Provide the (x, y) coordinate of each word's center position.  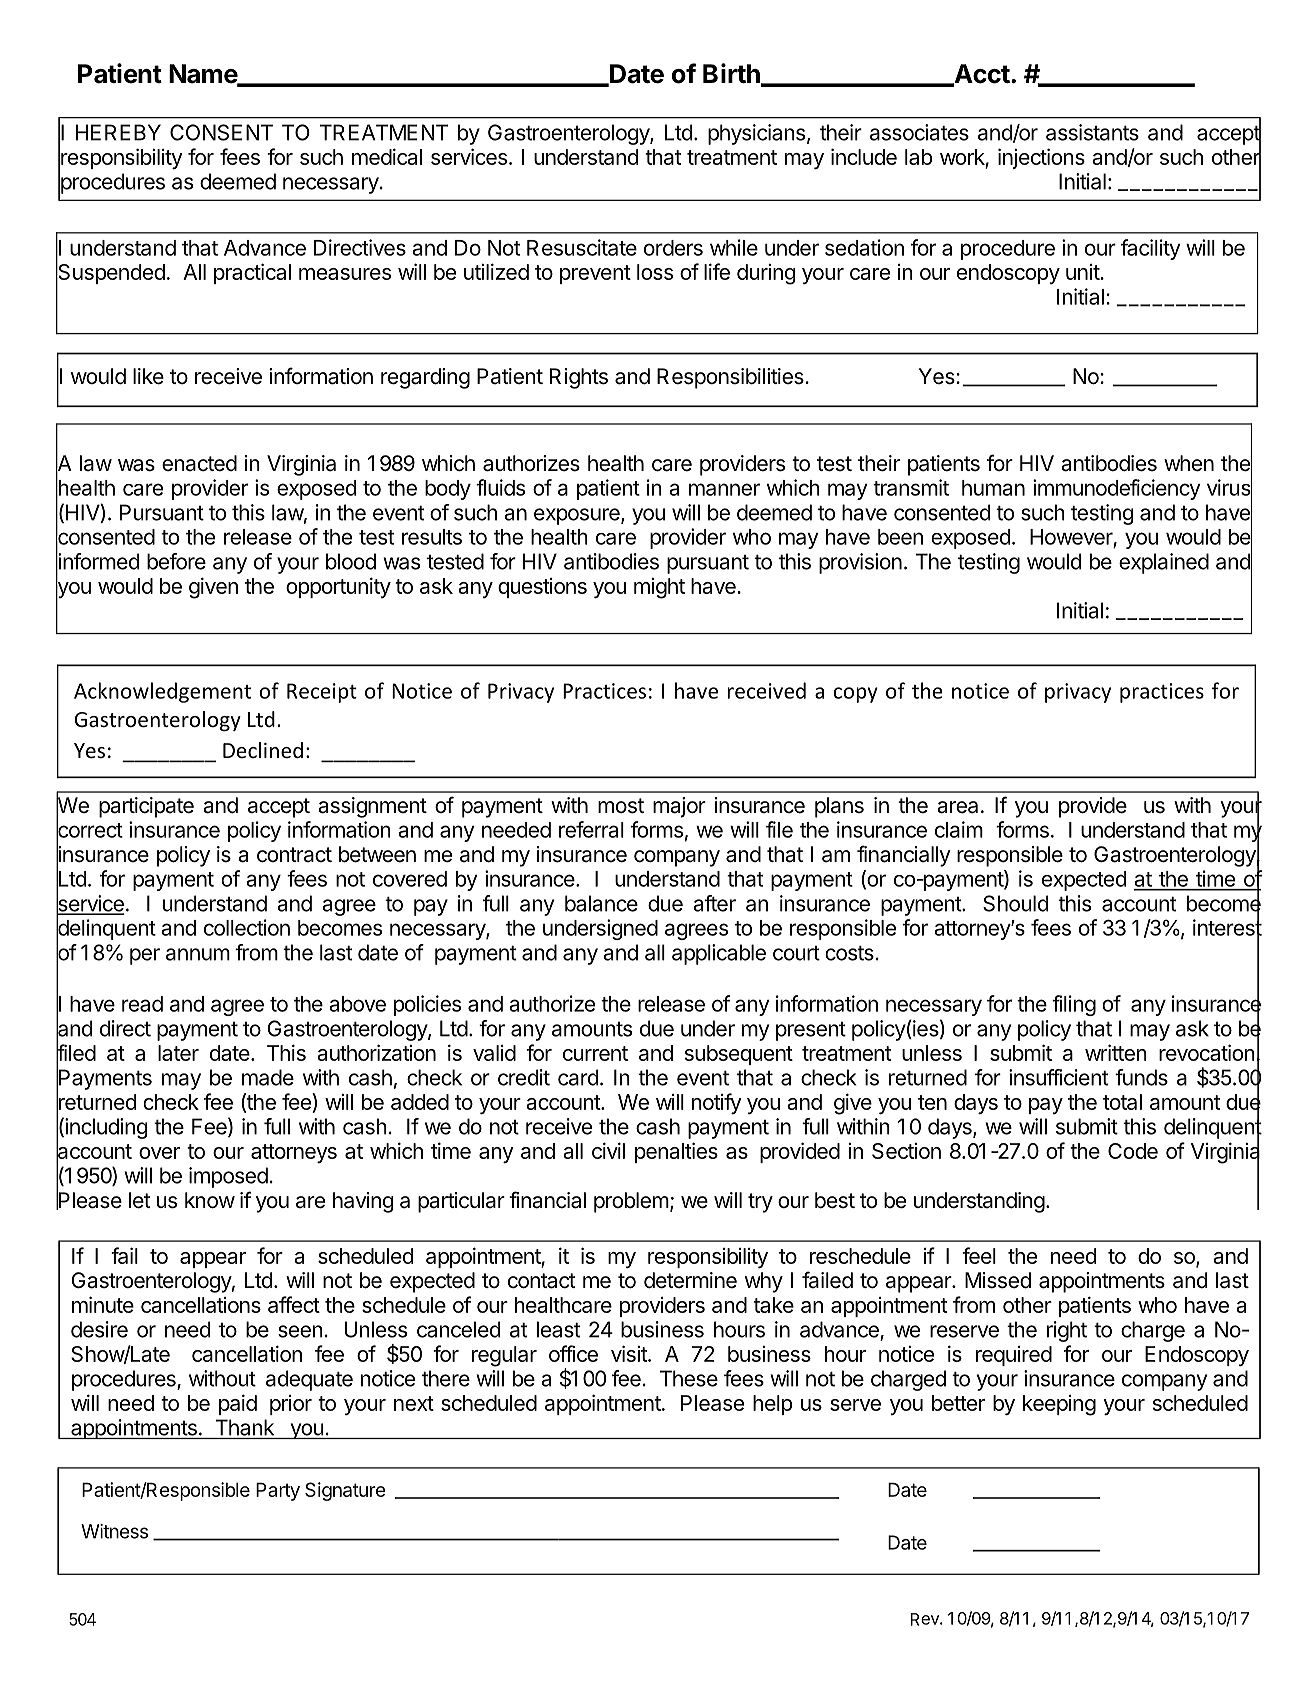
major (679, 807)
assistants (1092, 132)
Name (204, 75)
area (957, 807)
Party (278, 1491)
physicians (756, 134)
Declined (263, 750)
